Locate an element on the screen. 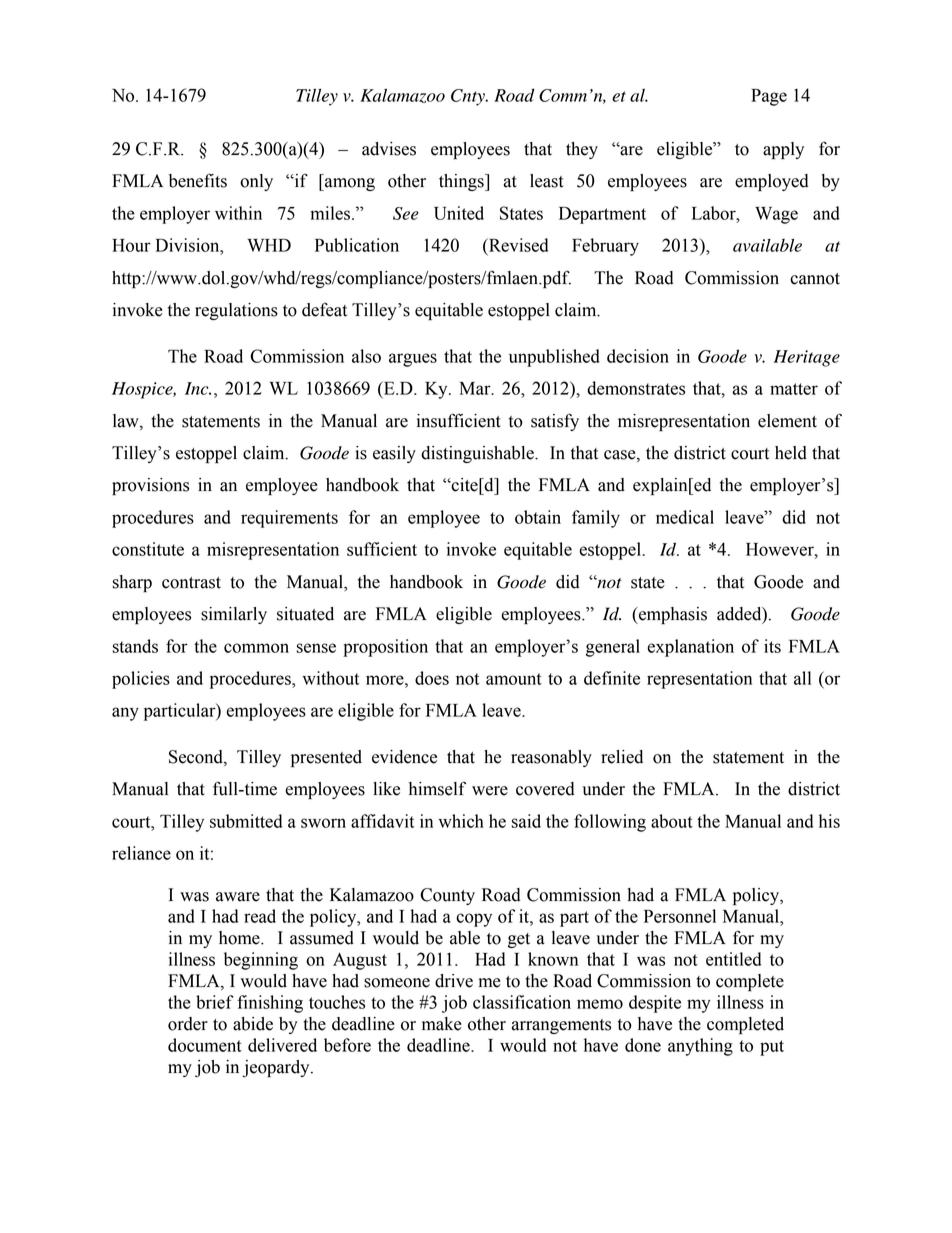  things is located at coordinates (462, 182).
